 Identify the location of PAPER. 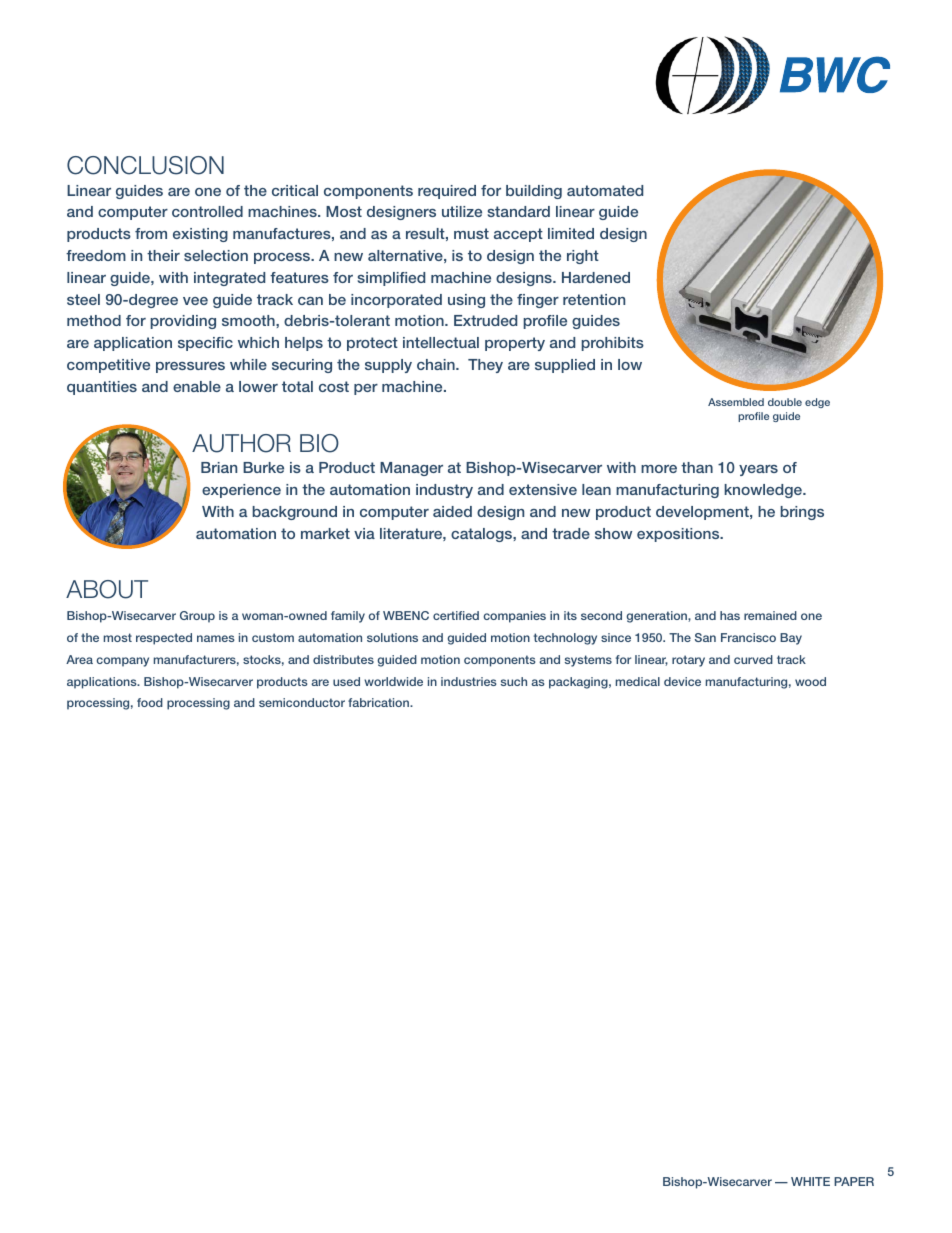
(854, 1181).
